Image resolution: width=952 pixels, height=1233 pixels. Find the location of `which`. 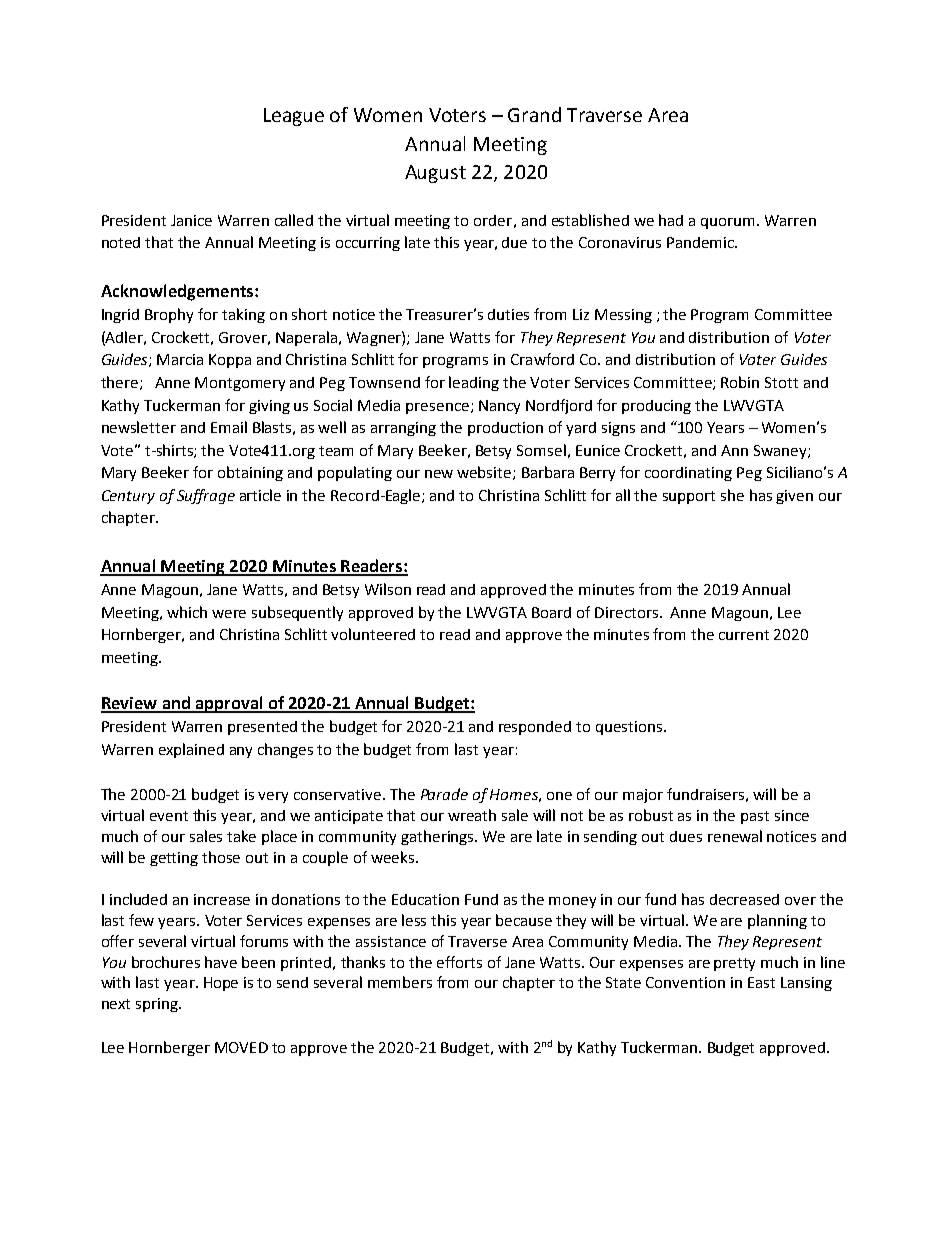

which is located at coordinates (187, 612).
